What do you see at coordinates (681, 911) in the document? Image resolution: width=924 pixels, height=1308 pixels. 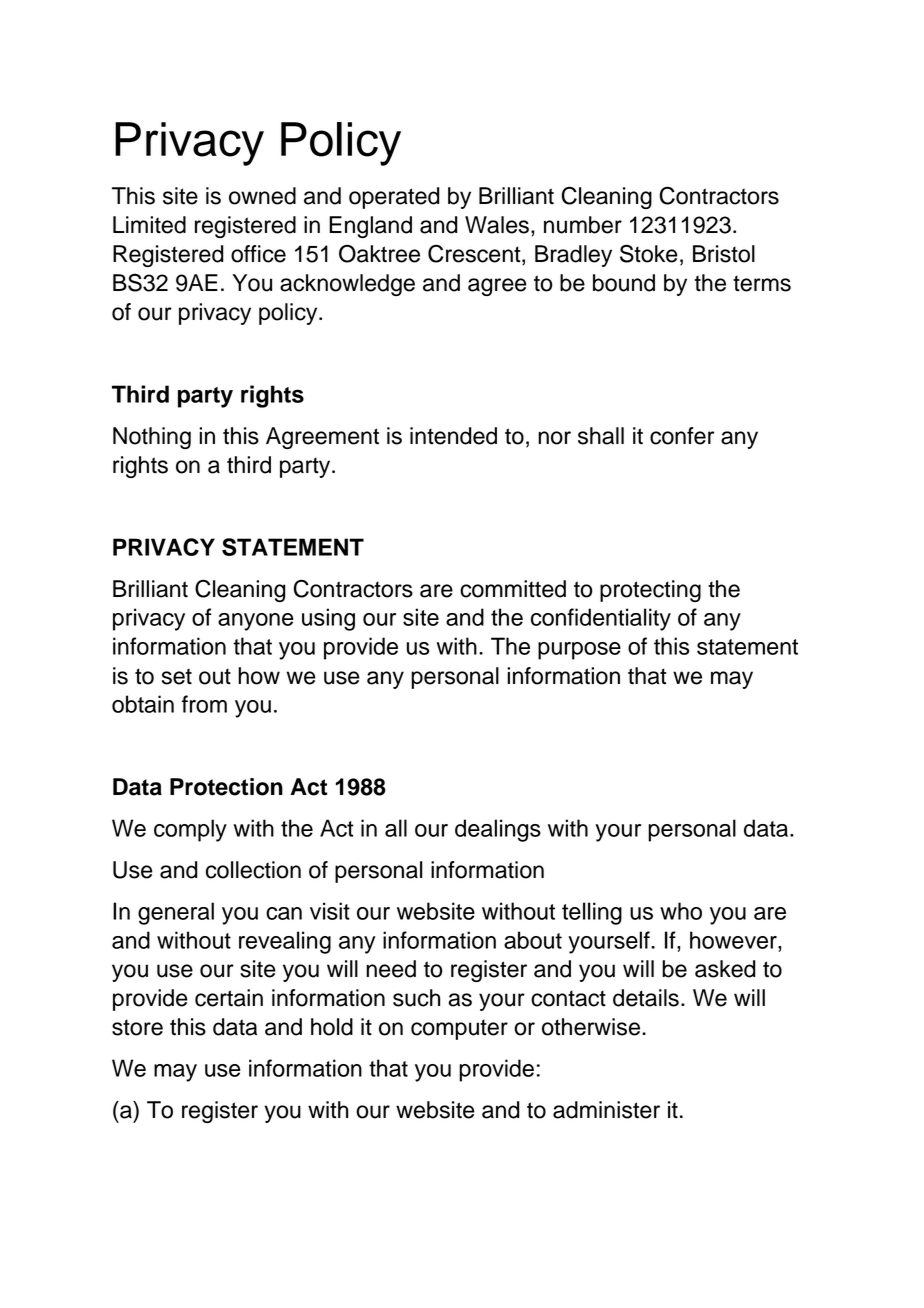 I see `who` at bounding box center [681, 911].
